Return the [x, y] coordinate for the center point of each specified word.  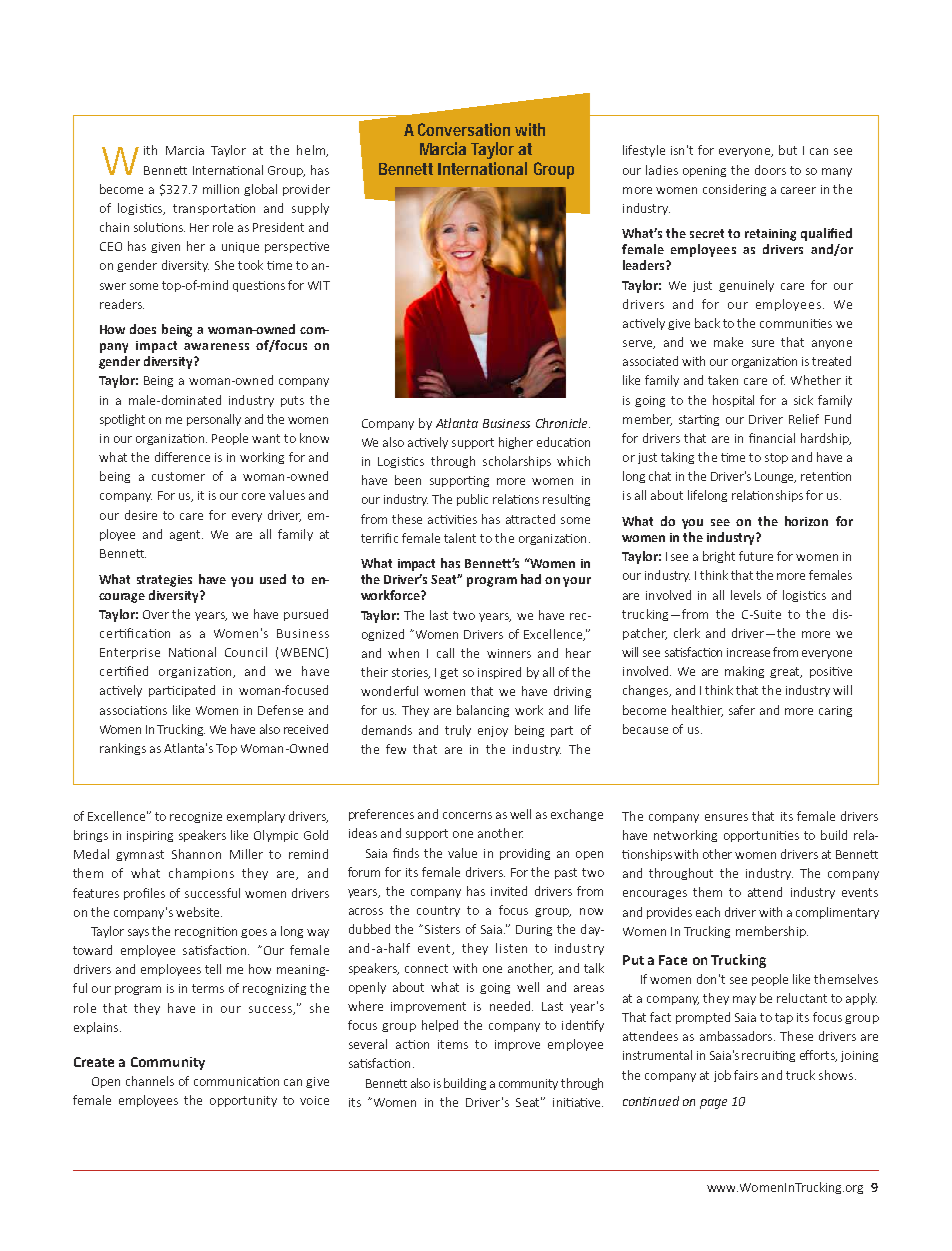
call [445, 653]
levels [746, 595]
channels [150, 1081]
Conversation [464, 129]
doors [770, 170]
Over [156, 614]
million [221, 189]
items [453, 1044]
